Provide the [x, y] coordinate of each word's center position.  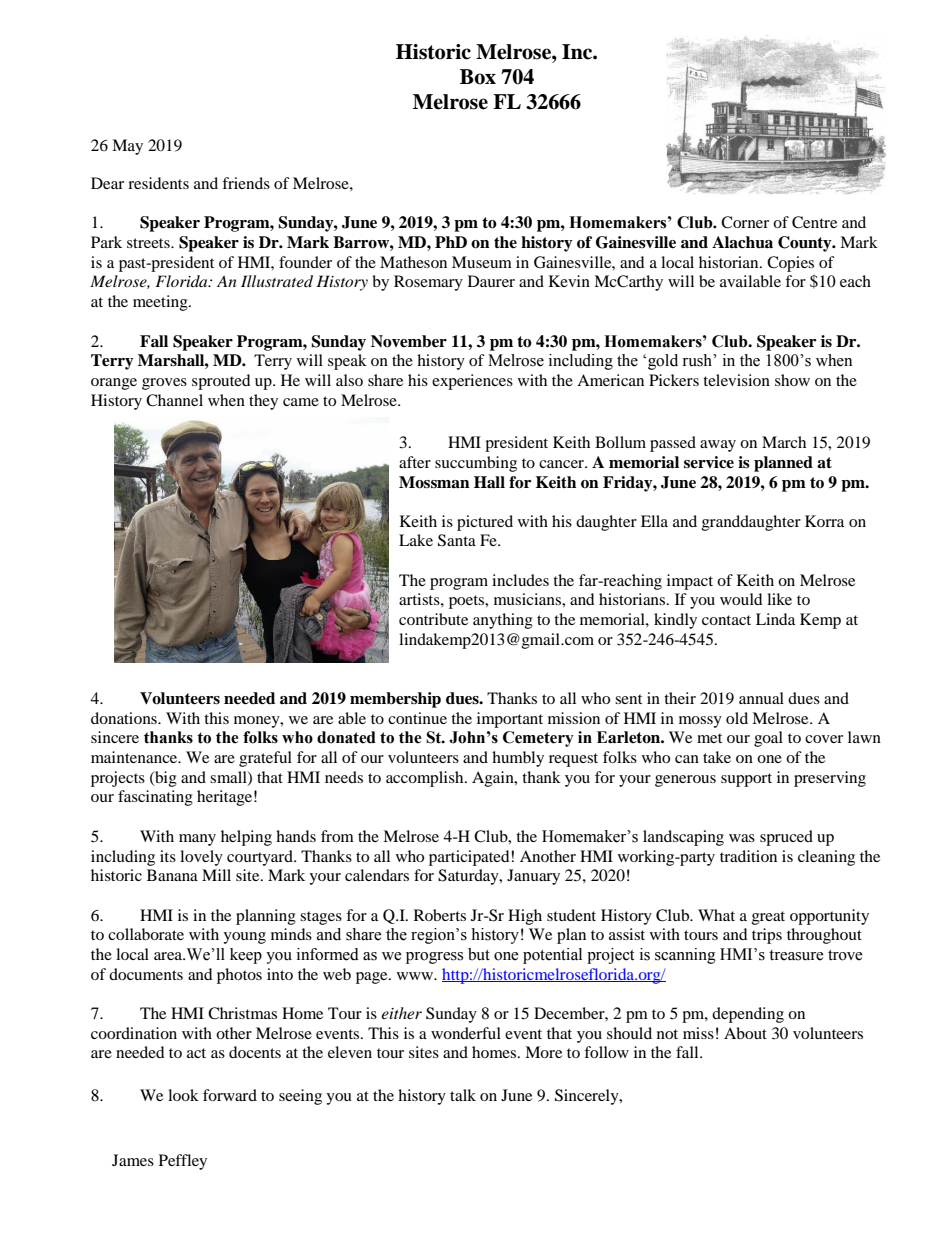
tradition [748, 856]
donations [125, 718]
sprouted [221, 382]
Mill [216, 875]
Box [478, 77]
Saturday [469, 877]
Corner [745, 222]
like [779, 599]
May [127, 147]
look [183, 1095]
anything [503, 621]
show [792, 380]
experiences [472, 382]
